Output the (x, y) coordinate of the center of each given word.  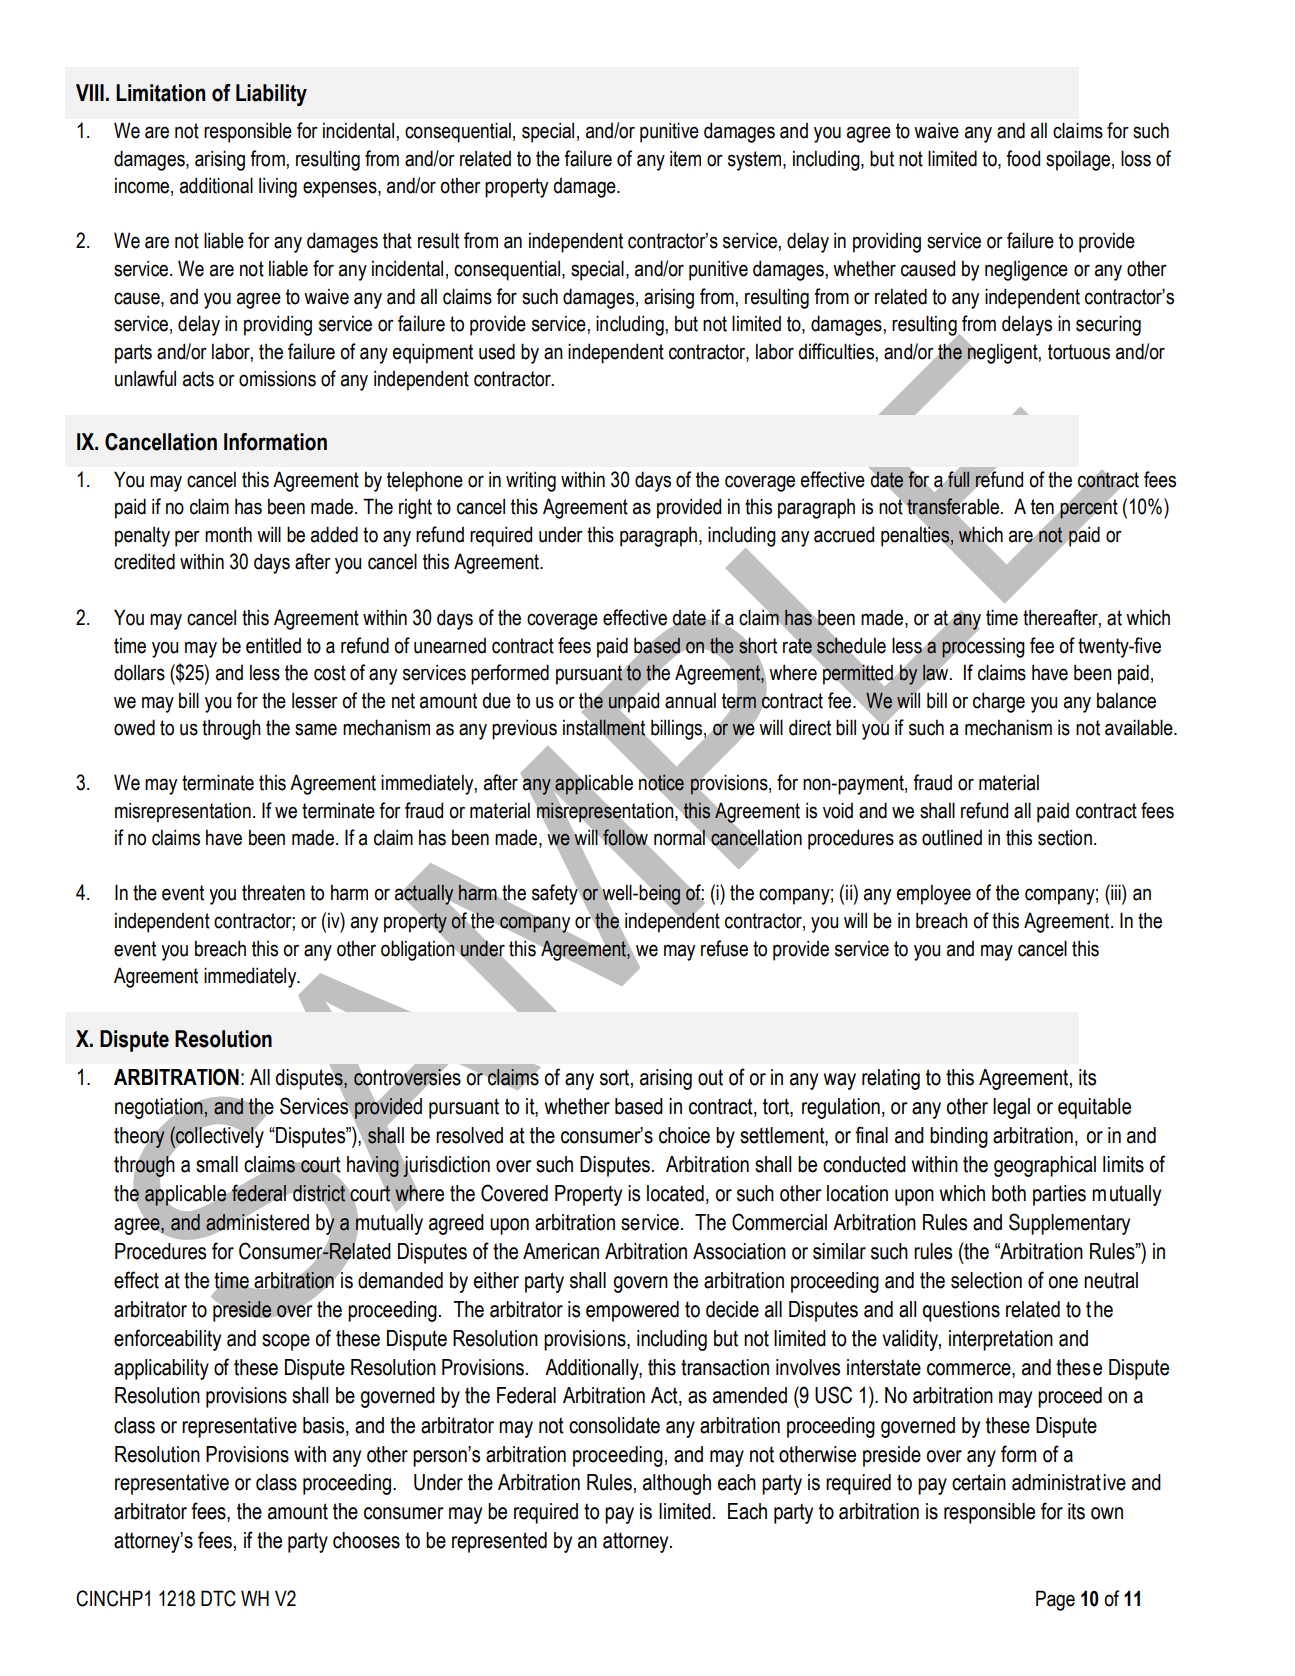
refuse (724, 948)
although (677, 1484)
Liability (271, 95)
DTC (218, 1598)
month (228, 534)
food (1023, 158)
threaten (273, 892)
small (217, 1164)
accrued (844, 534)
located (675, 1193)
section (1065, 837)
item (685, 158)
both (1009, 1193)
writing (531, 481)
